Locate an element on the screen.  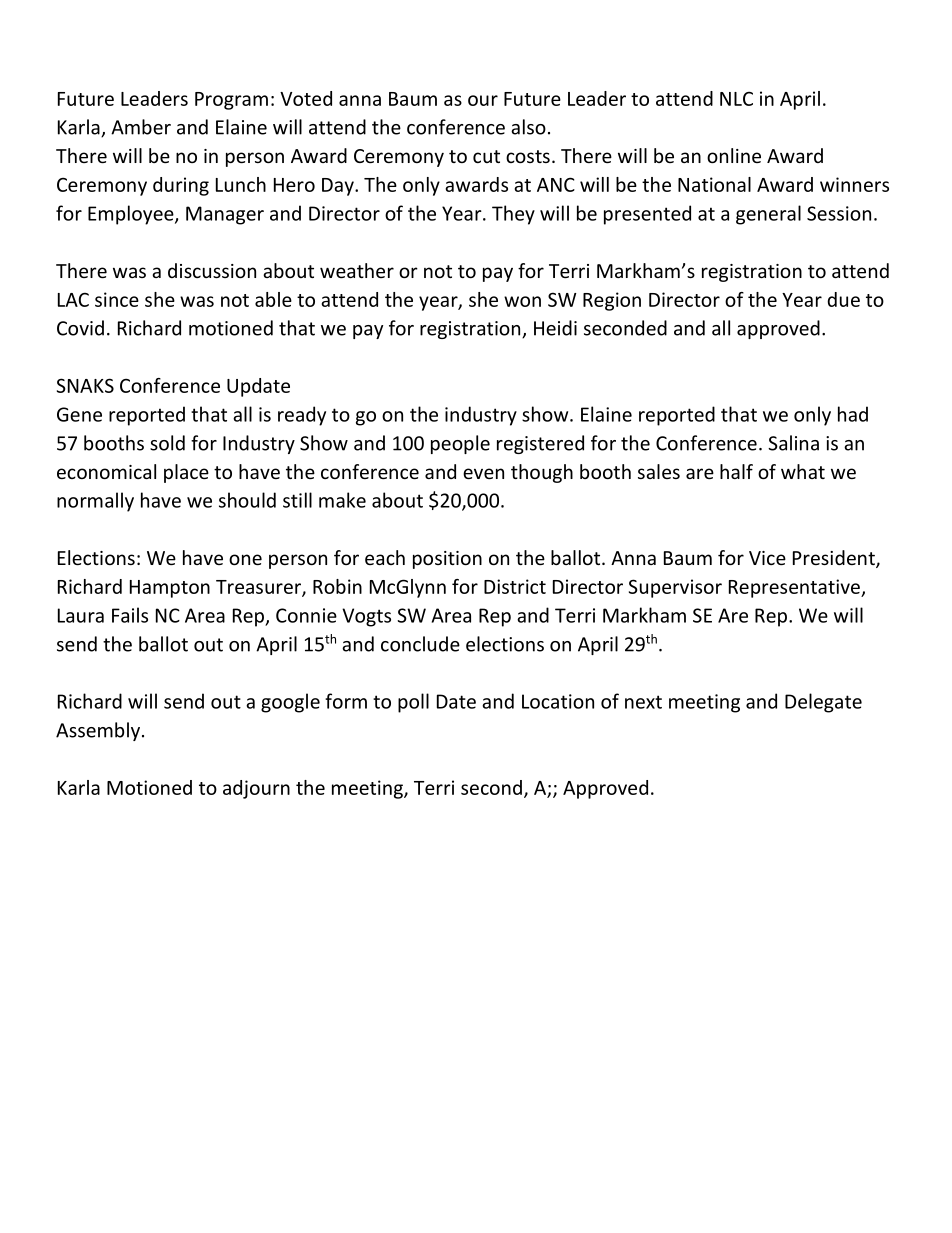
They is located at coordinates (513, 215).
